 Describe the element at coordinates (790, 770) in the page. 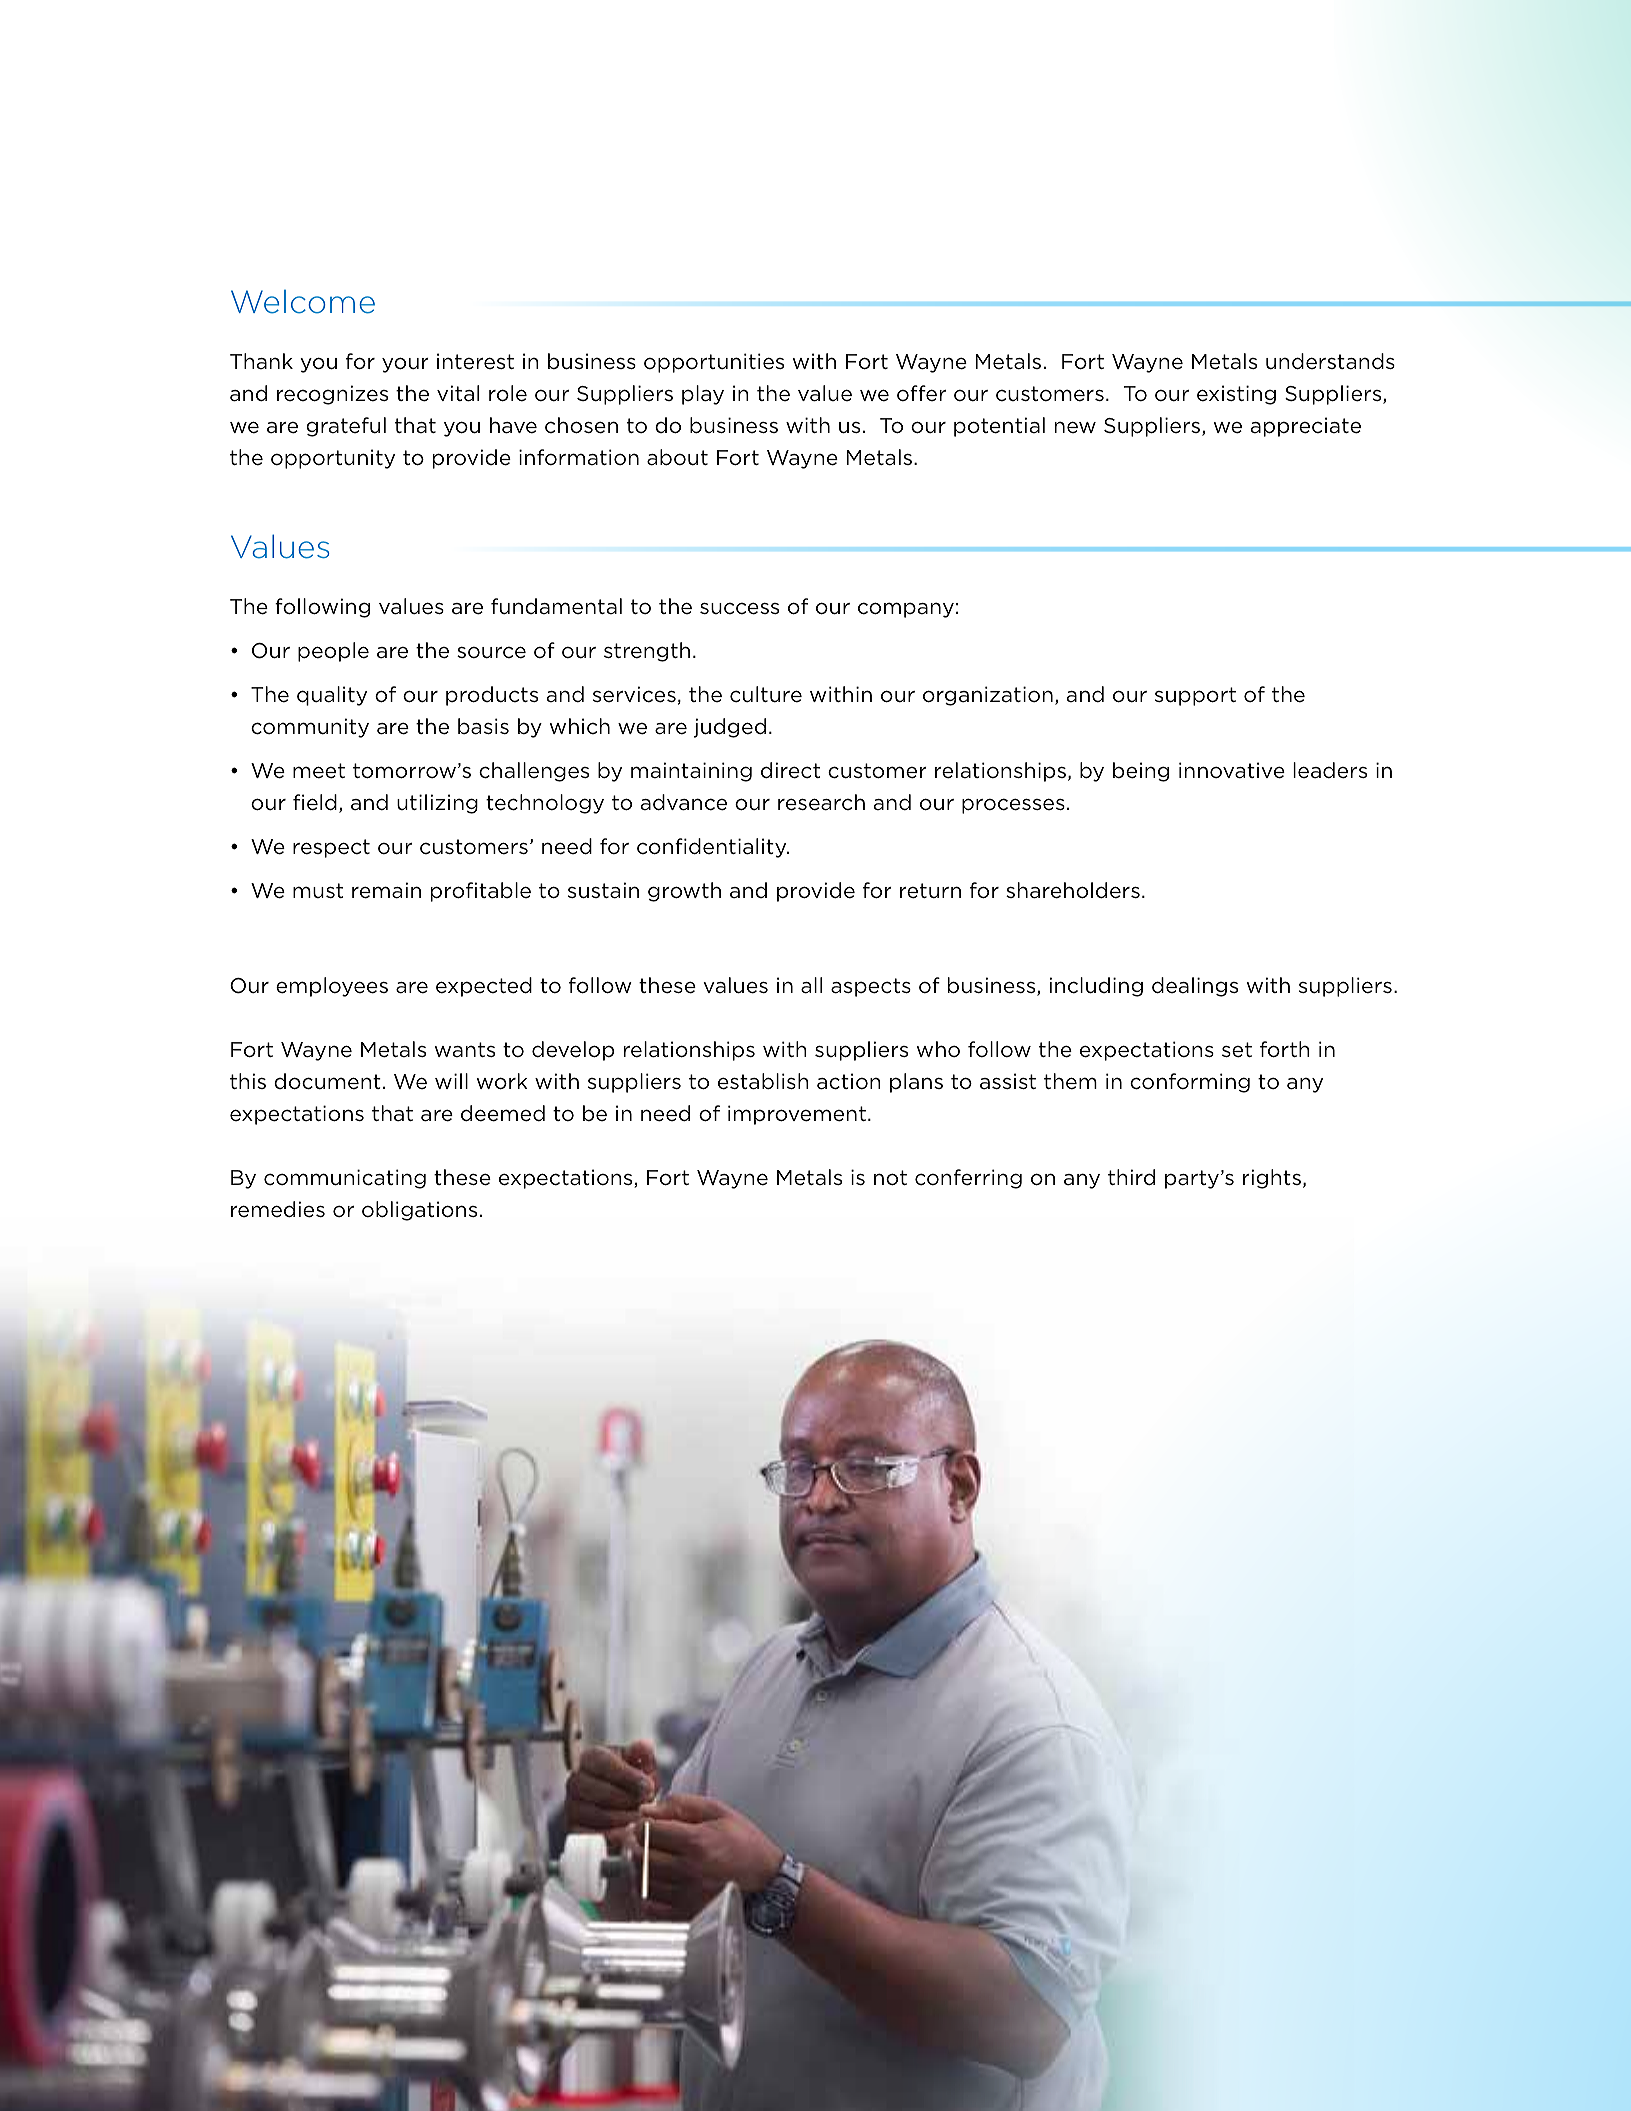

I see `direct` at that location.
